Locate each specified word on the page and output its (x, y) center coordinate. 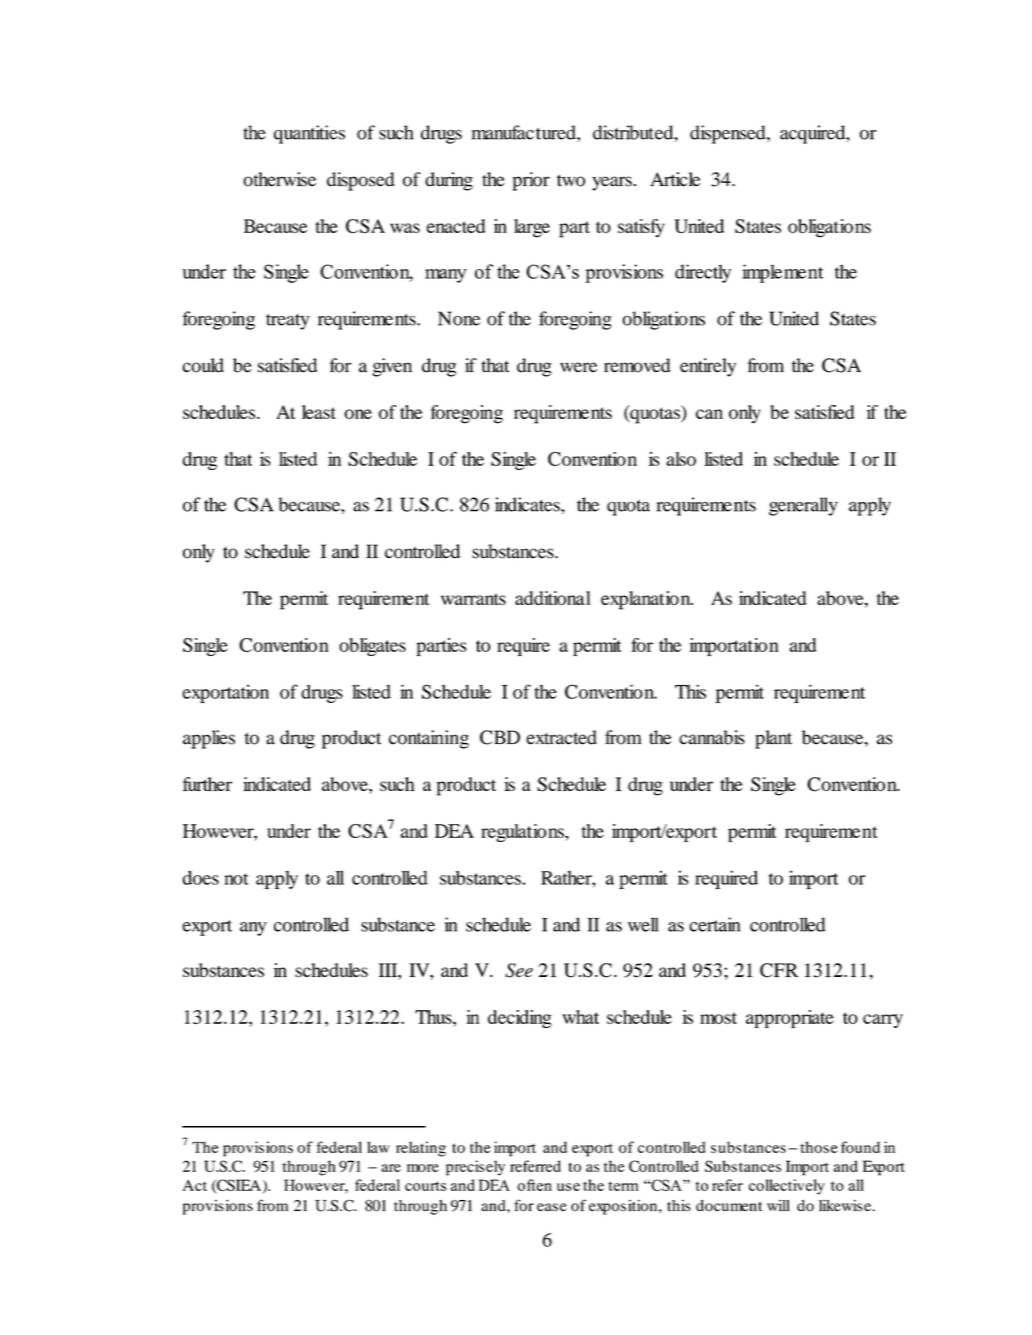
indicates (528, 504)
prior (531, 181)
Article (675, 179)
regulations (523, 833)
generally (803, 506)
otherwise (279, 179)
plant (773, 739)
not (236, 879)
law (378, 1147)
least (319, 412)
